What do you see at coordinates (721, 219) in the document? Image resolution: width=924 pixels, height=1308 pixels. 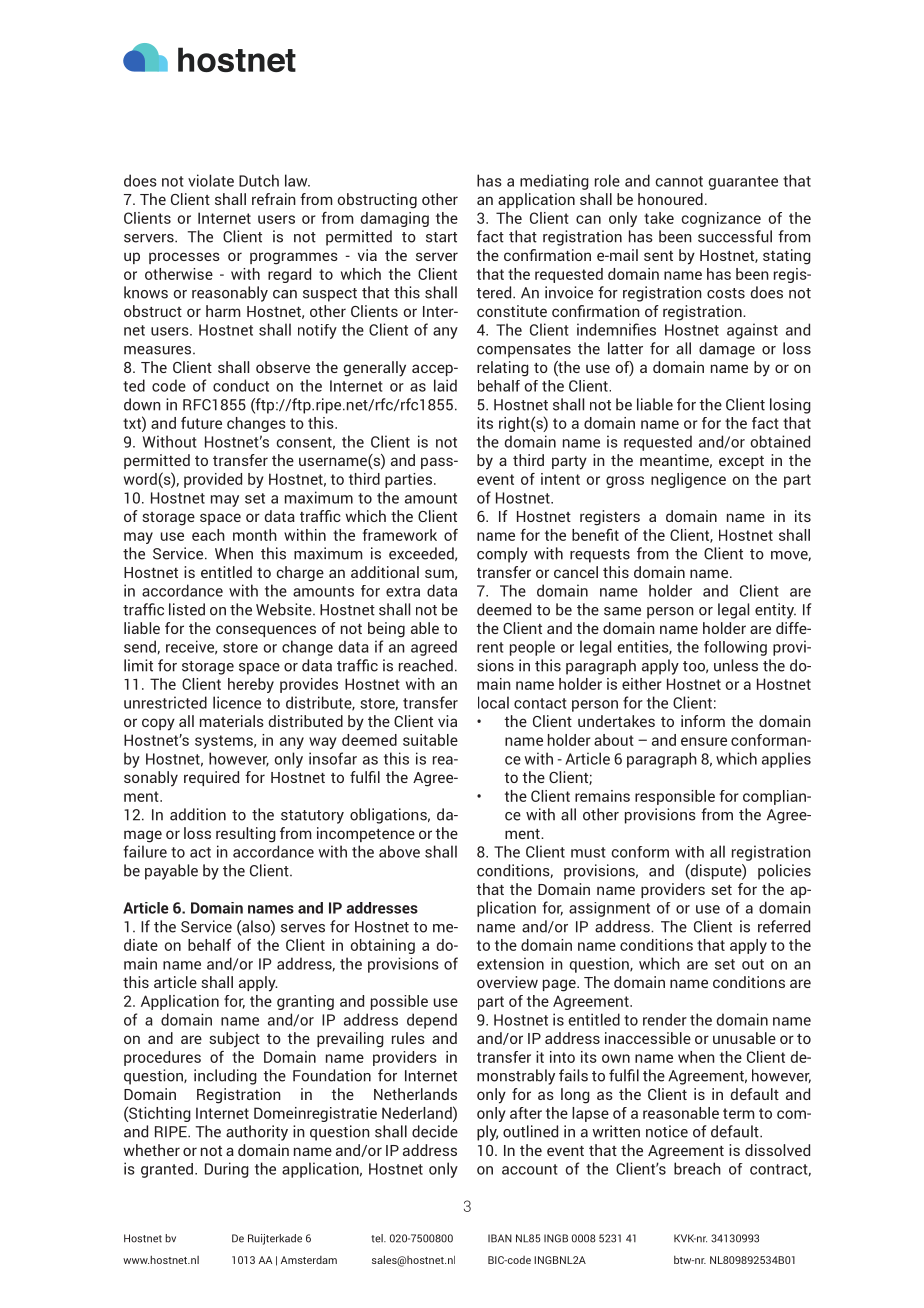 I see `cognizance` at bounding box center [721, 219].
